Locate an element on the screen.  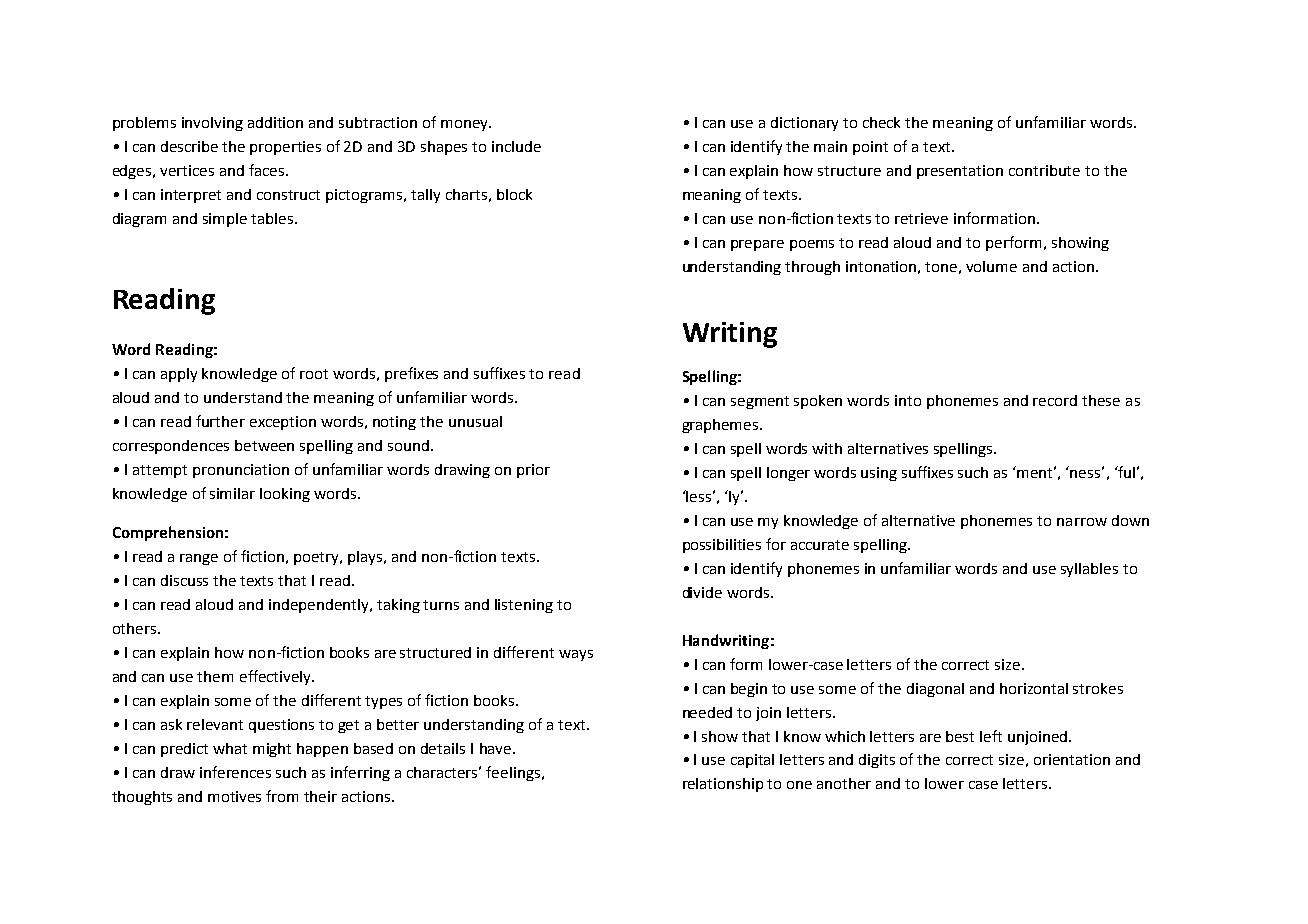
divide is located at coordinates (702, 592).
